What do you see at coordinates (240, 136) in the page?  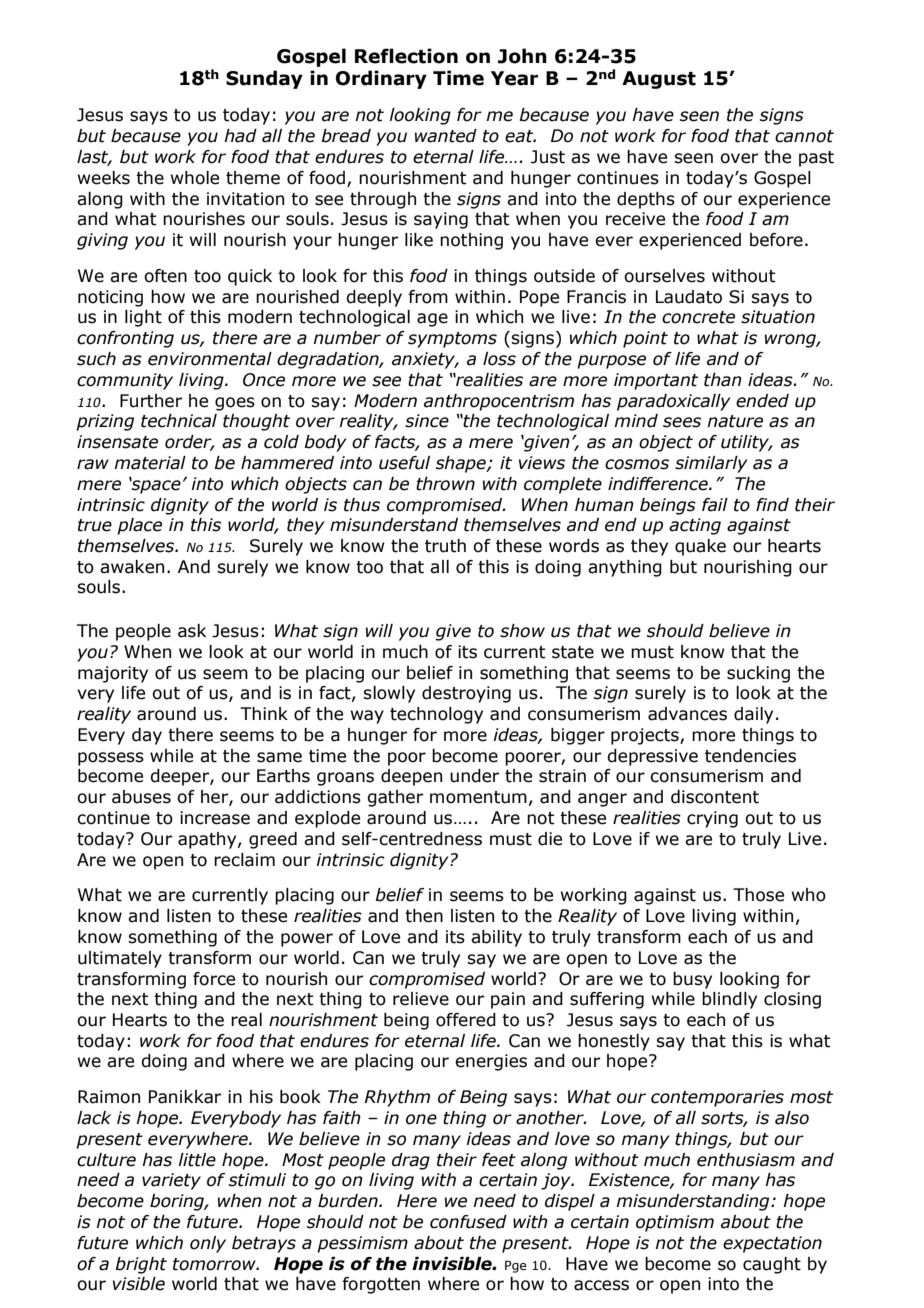 I see `had` at bounding box center [240, 136].
